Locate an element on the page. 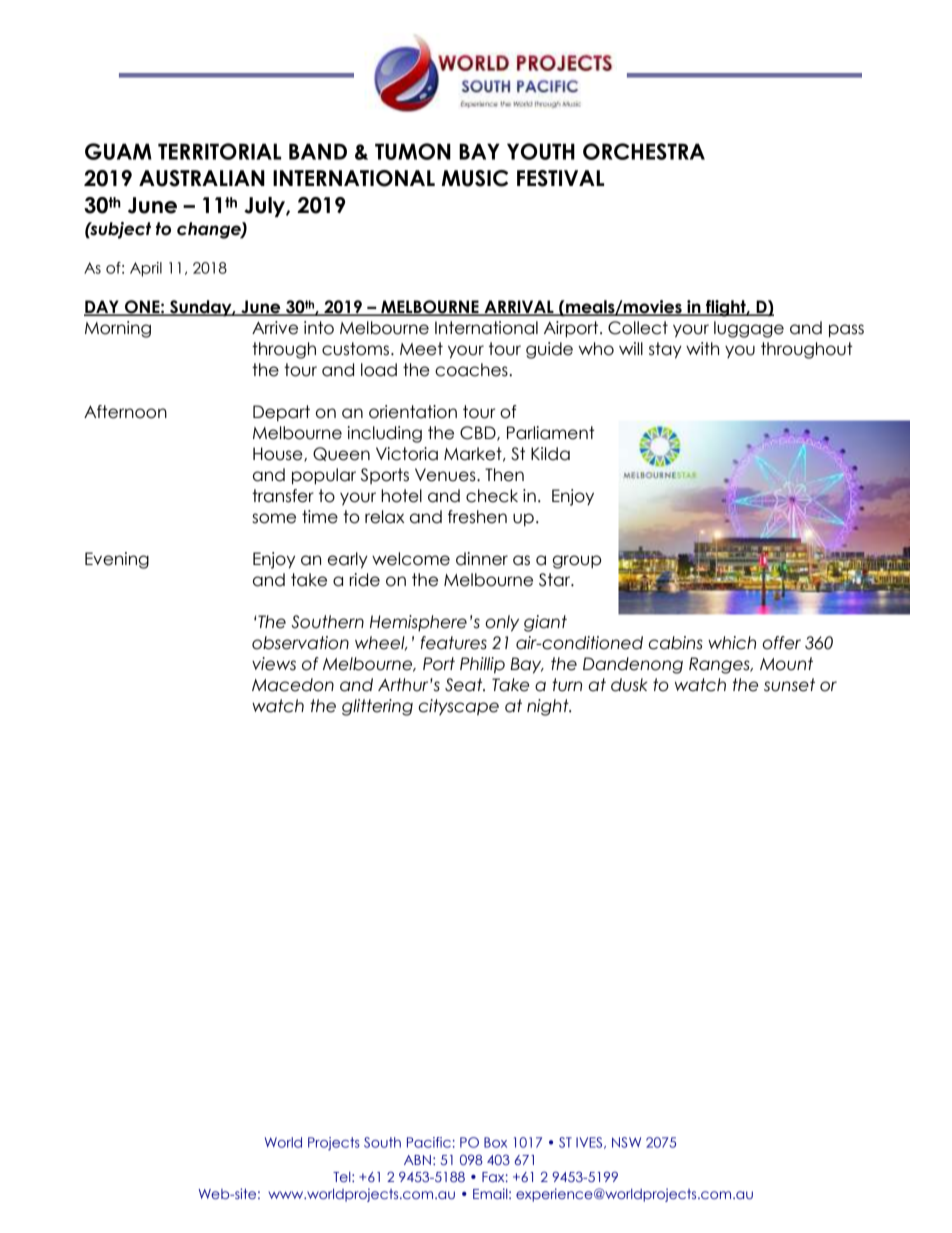  FESTIVAL is located at coordinates (560, 178).
